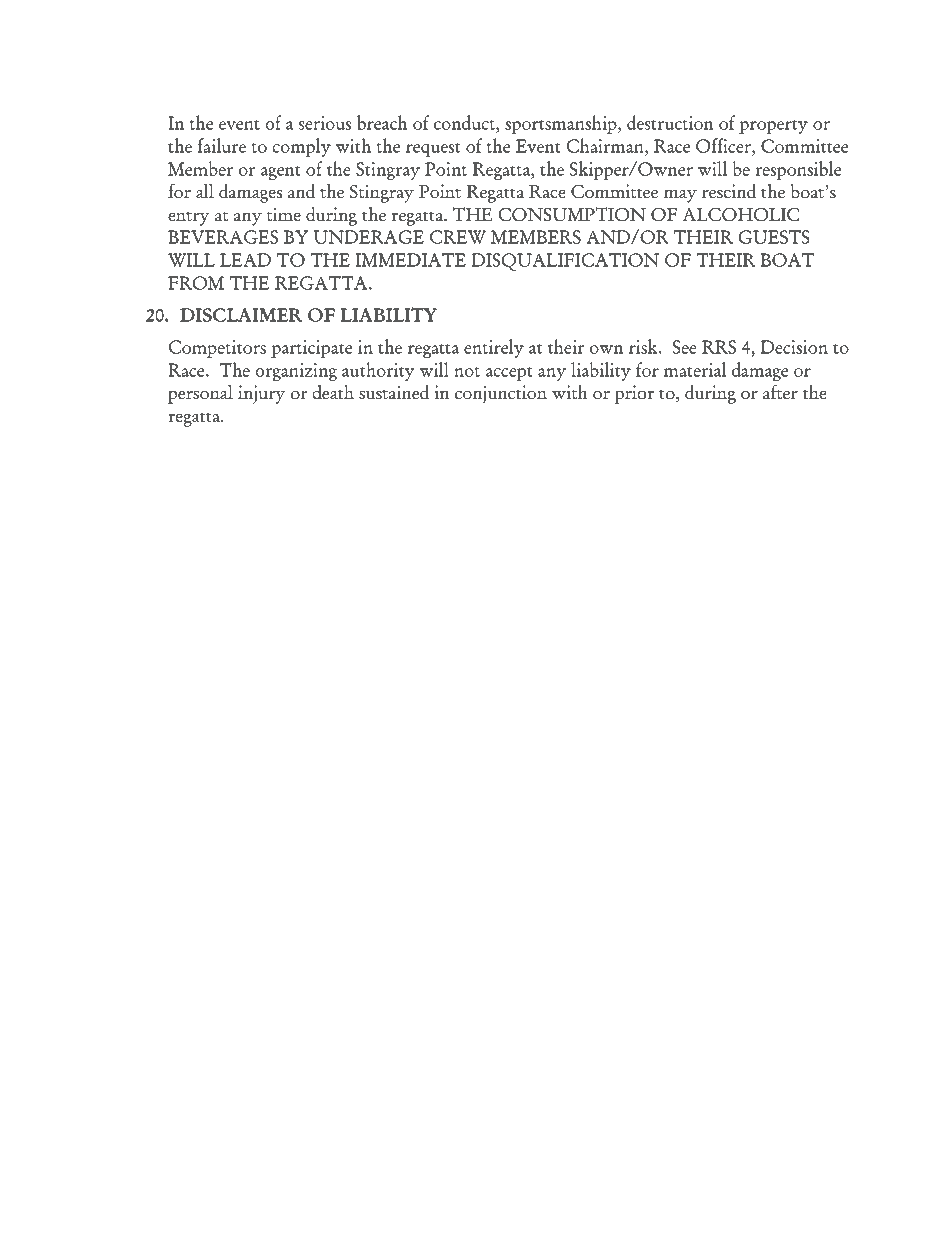 The height and width of the page is (1233, 952). What do you see at coordinates (780, 392) in the page?
I see `after` at bounding box center [780, 392].
